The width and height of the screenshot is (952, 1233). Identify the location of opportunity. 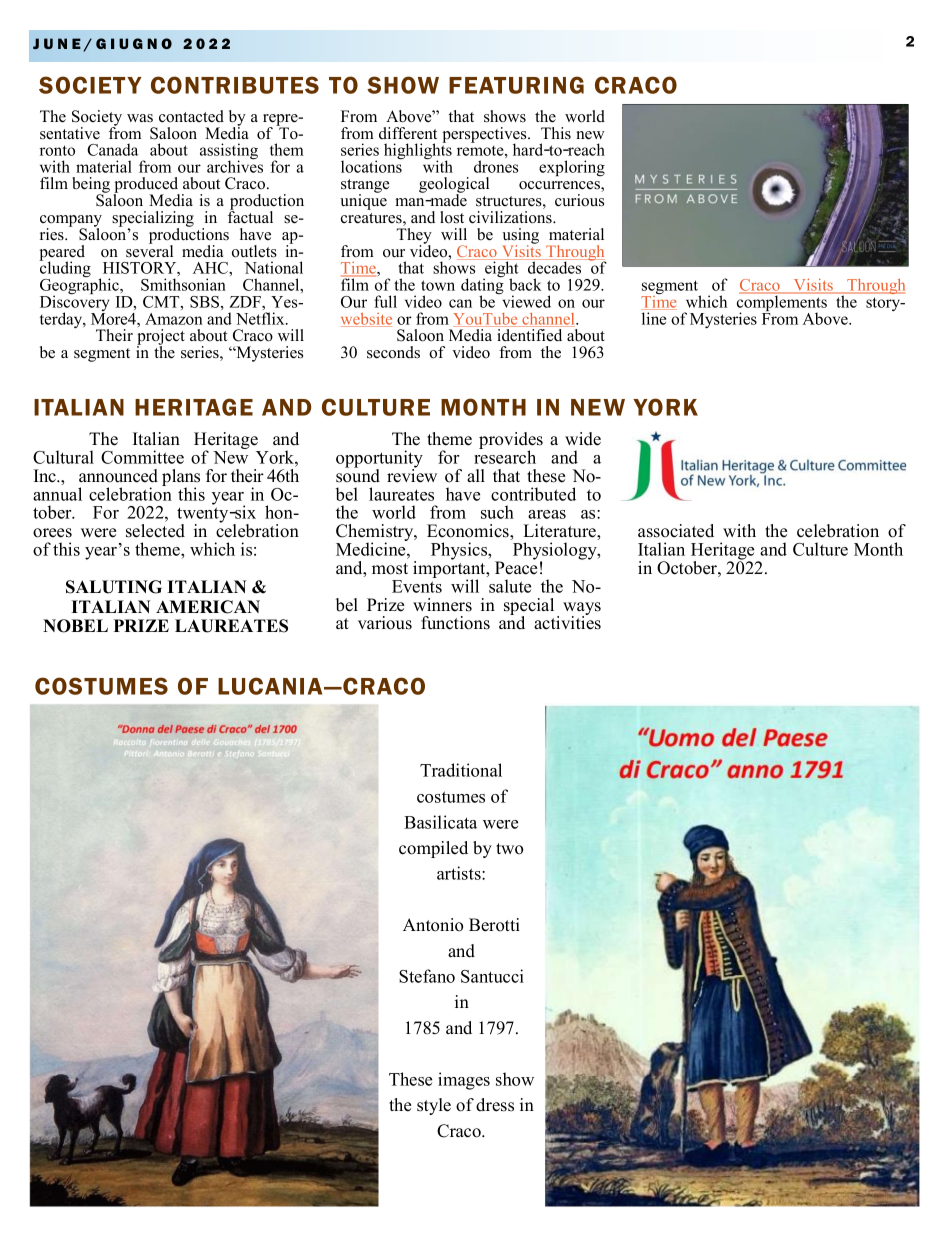
(379, 460).
